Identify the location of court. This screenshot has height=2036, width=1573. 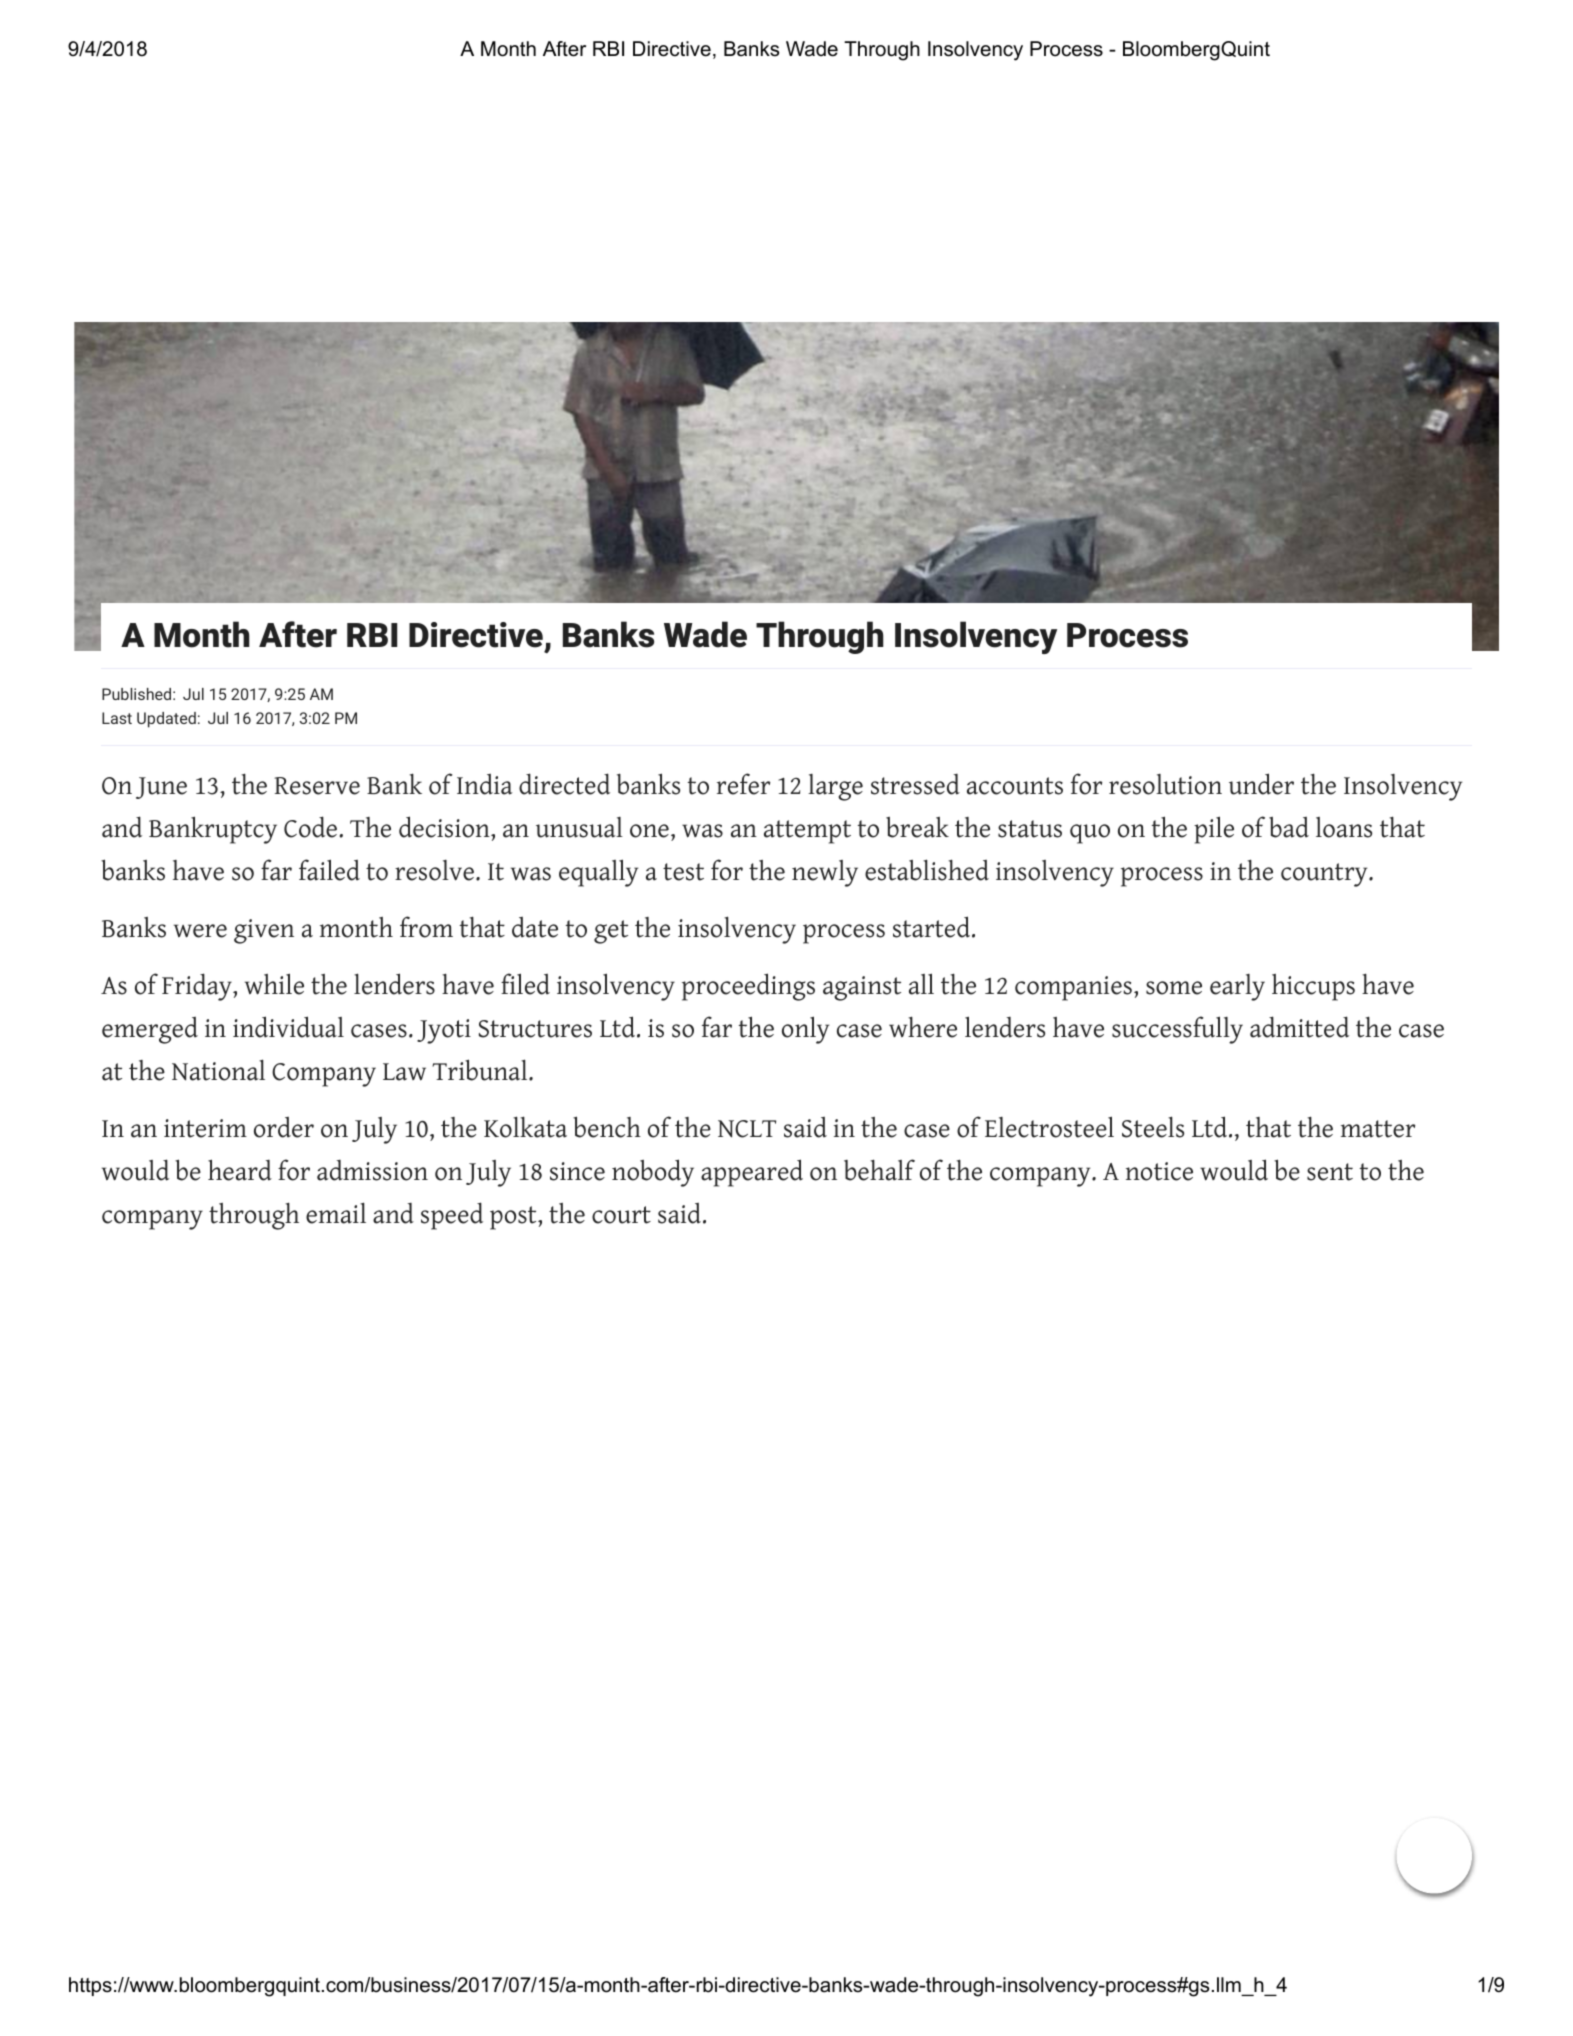
(621, 1215).
